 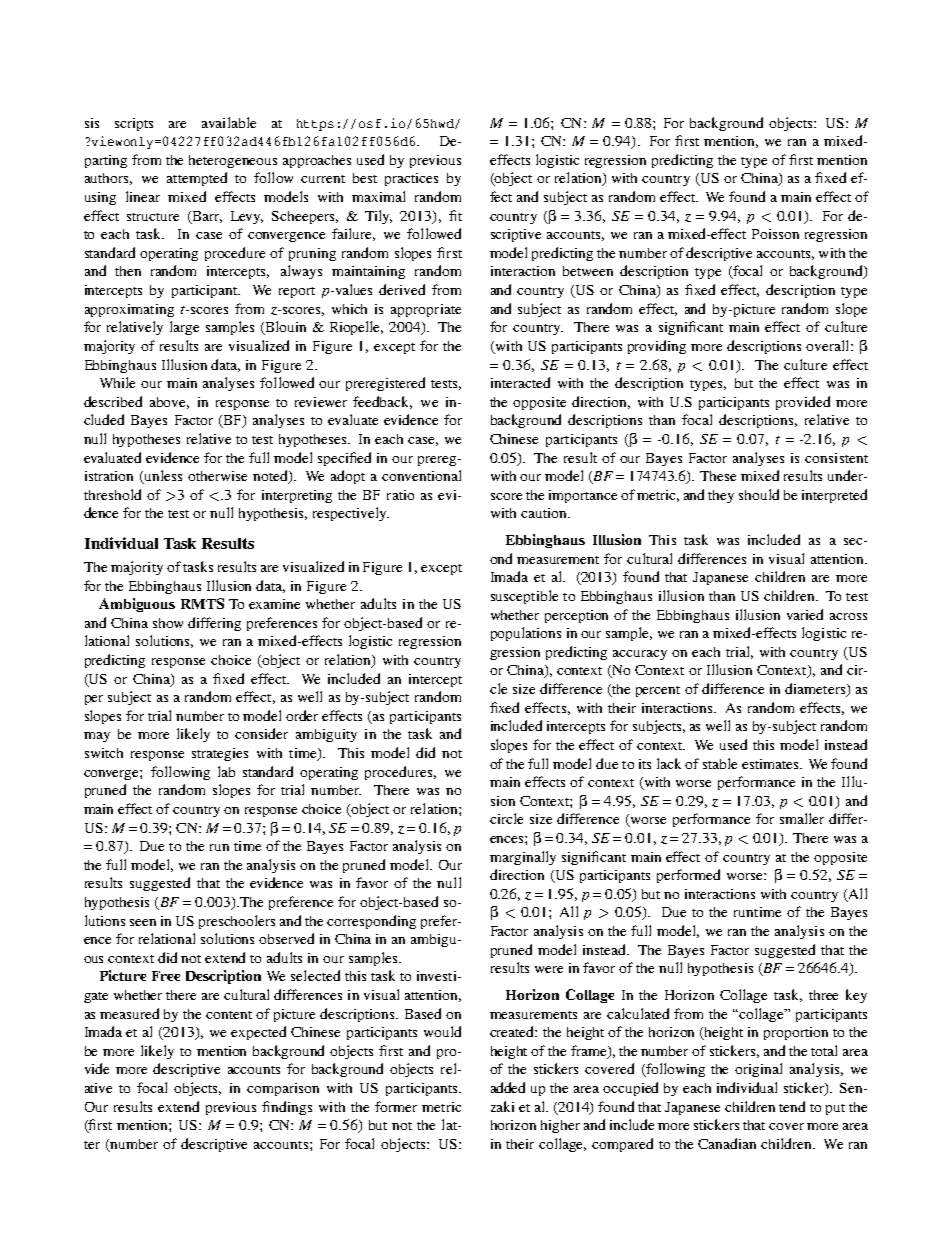 What do you see at coordinates (805, 614) in the screenshot?
I see `varied` at bounding box center [805, 614].
